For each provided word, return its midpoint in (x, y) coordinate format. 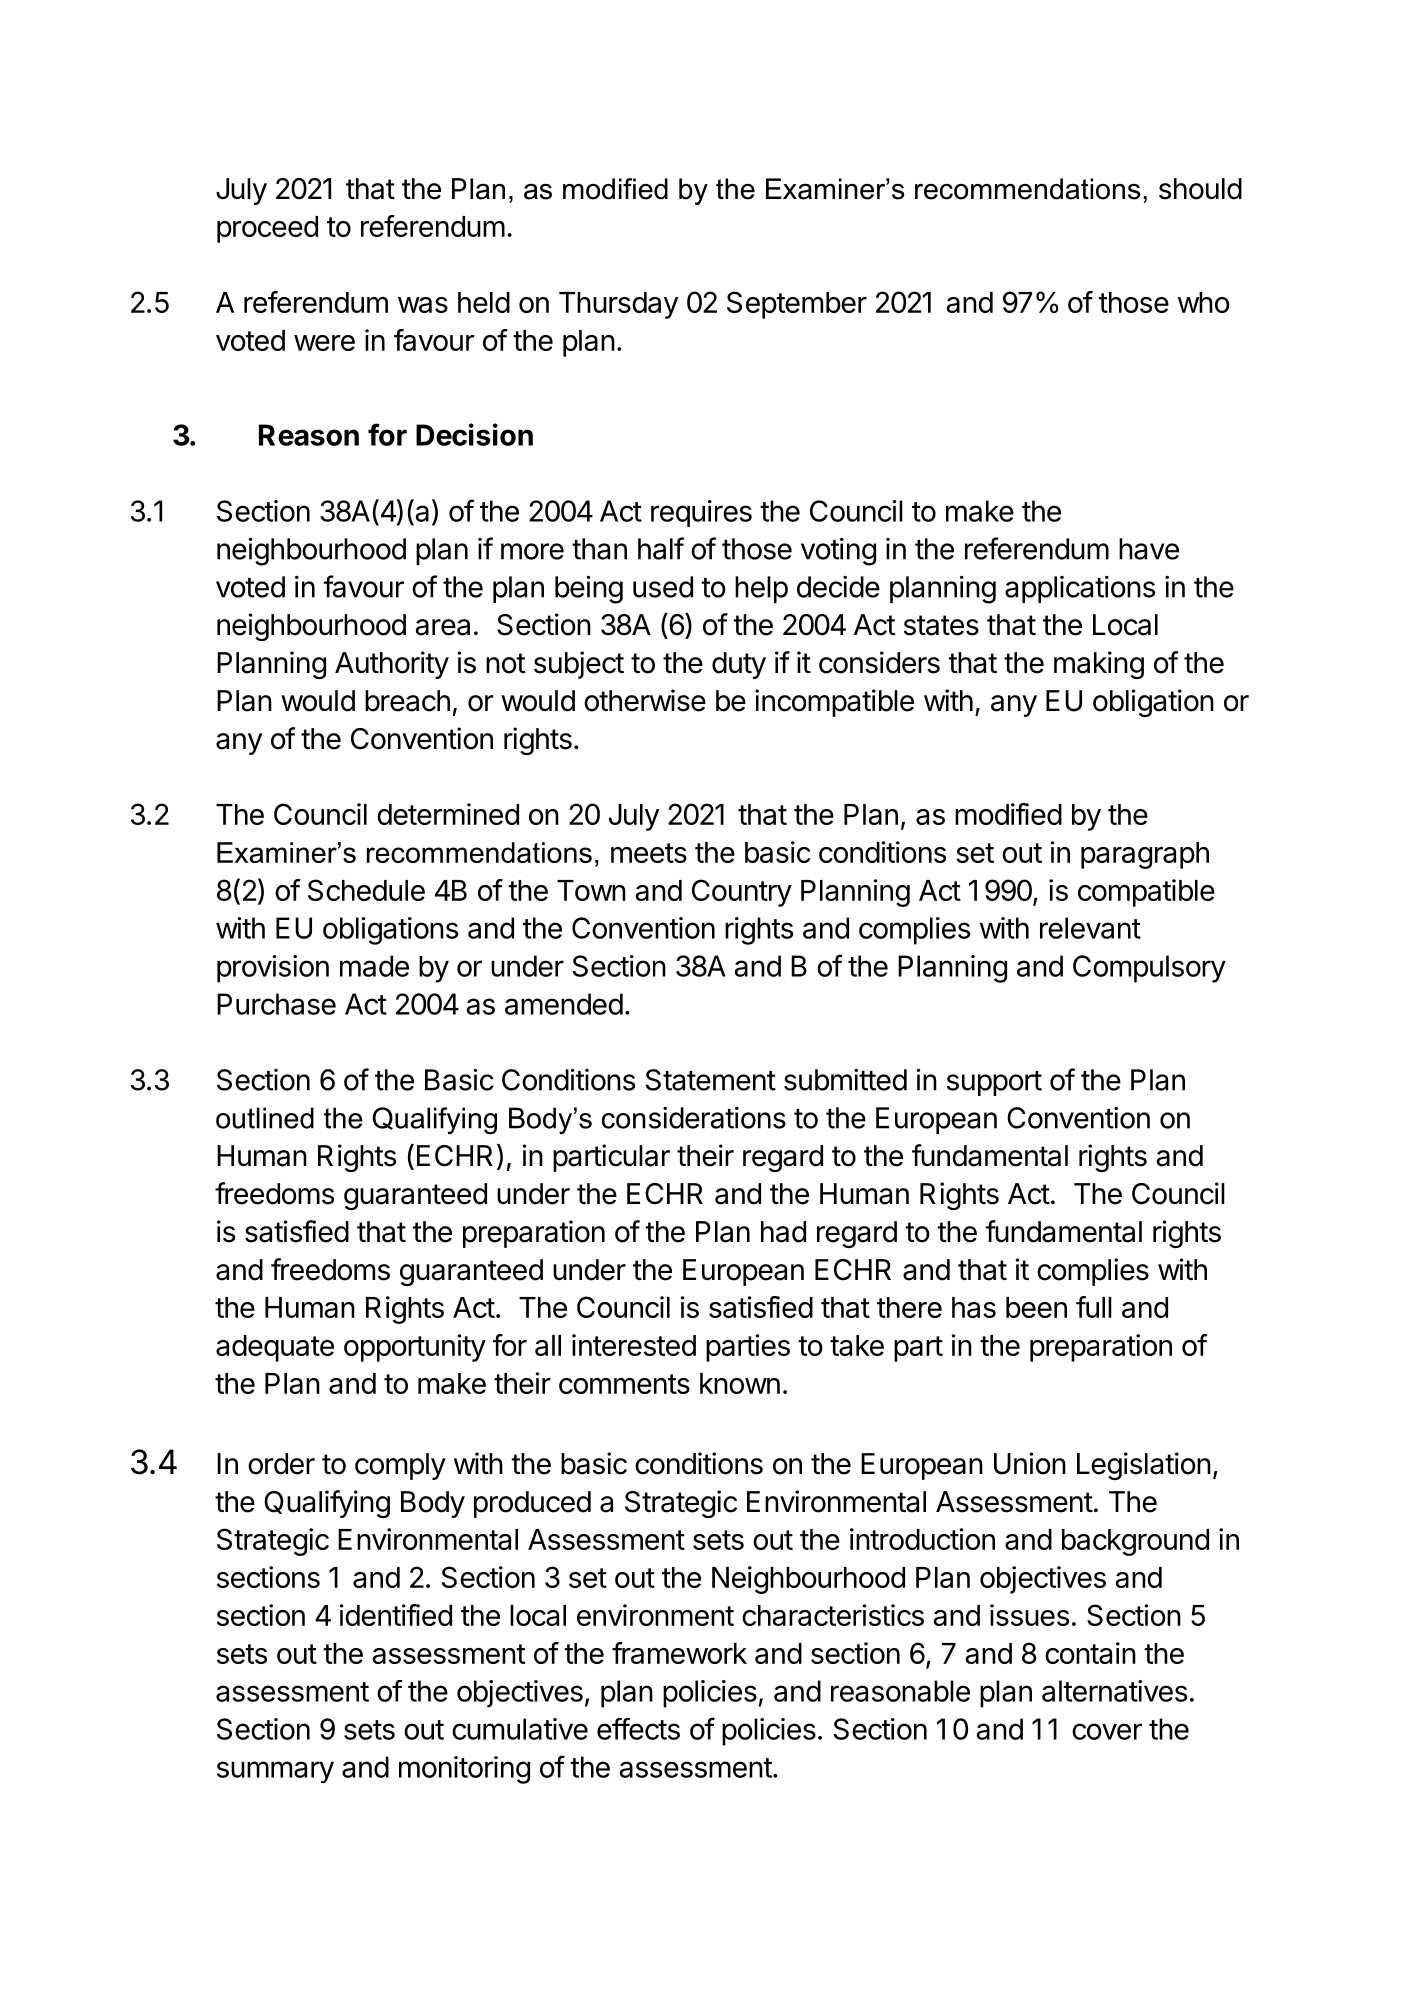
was (423, 305)
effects (638, 1729)
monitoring (464, 1770)
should (1200, 189)
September (797, 305)
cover (1107, 1731)
